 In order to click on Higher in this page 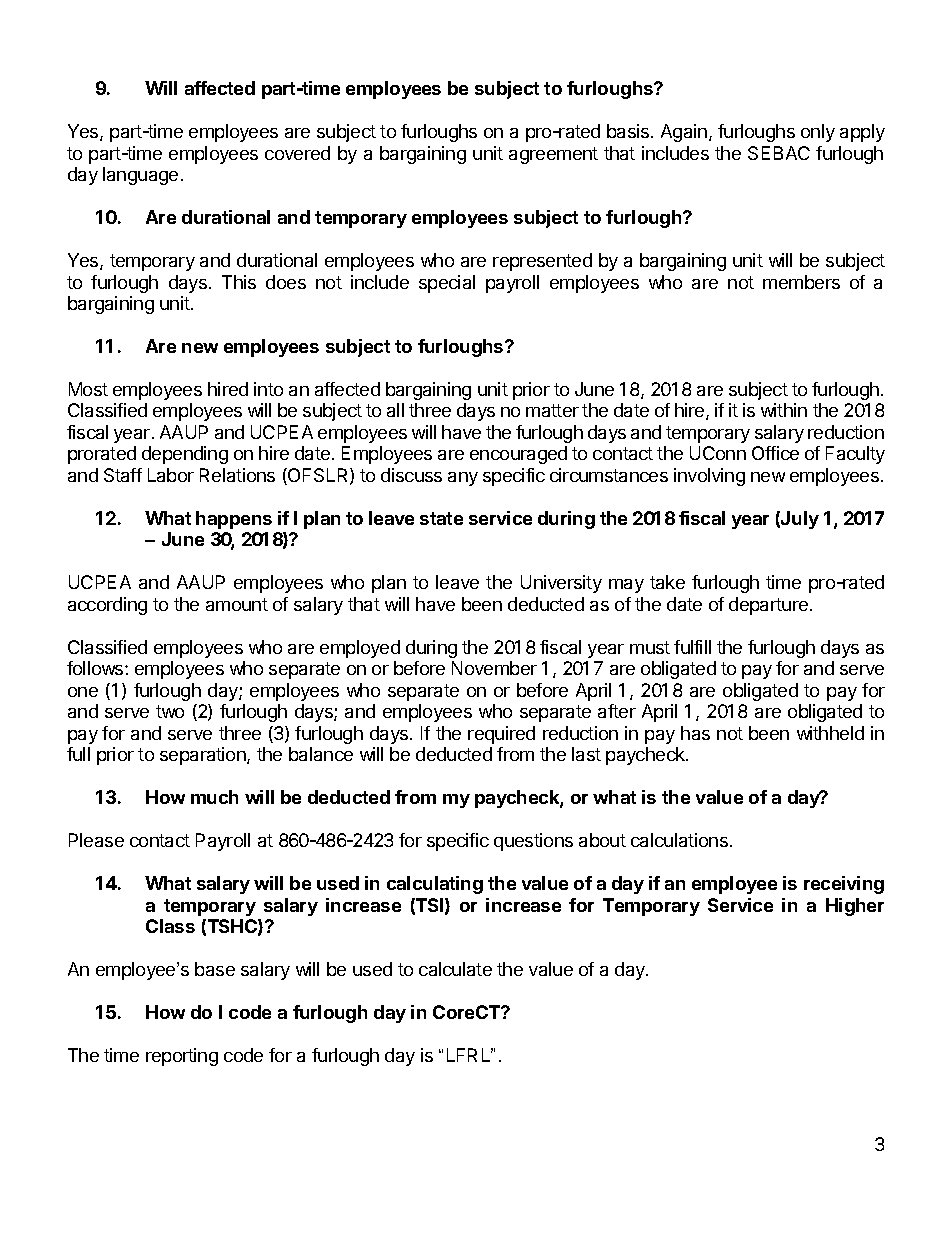, I will do `click(855, 907)`.
